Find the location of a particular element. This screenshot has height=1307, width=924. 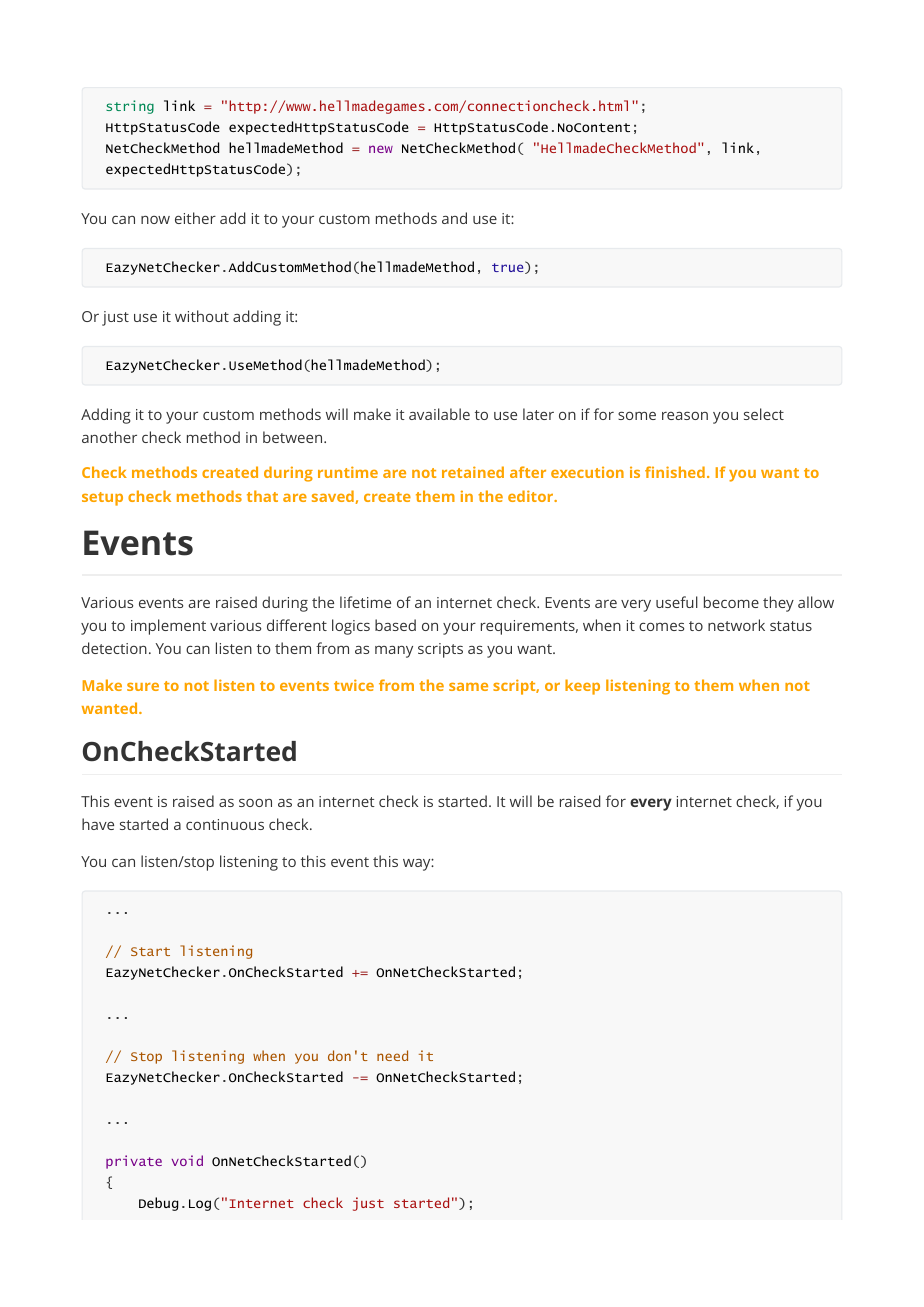

void is located at coordinates (187, 1160).
